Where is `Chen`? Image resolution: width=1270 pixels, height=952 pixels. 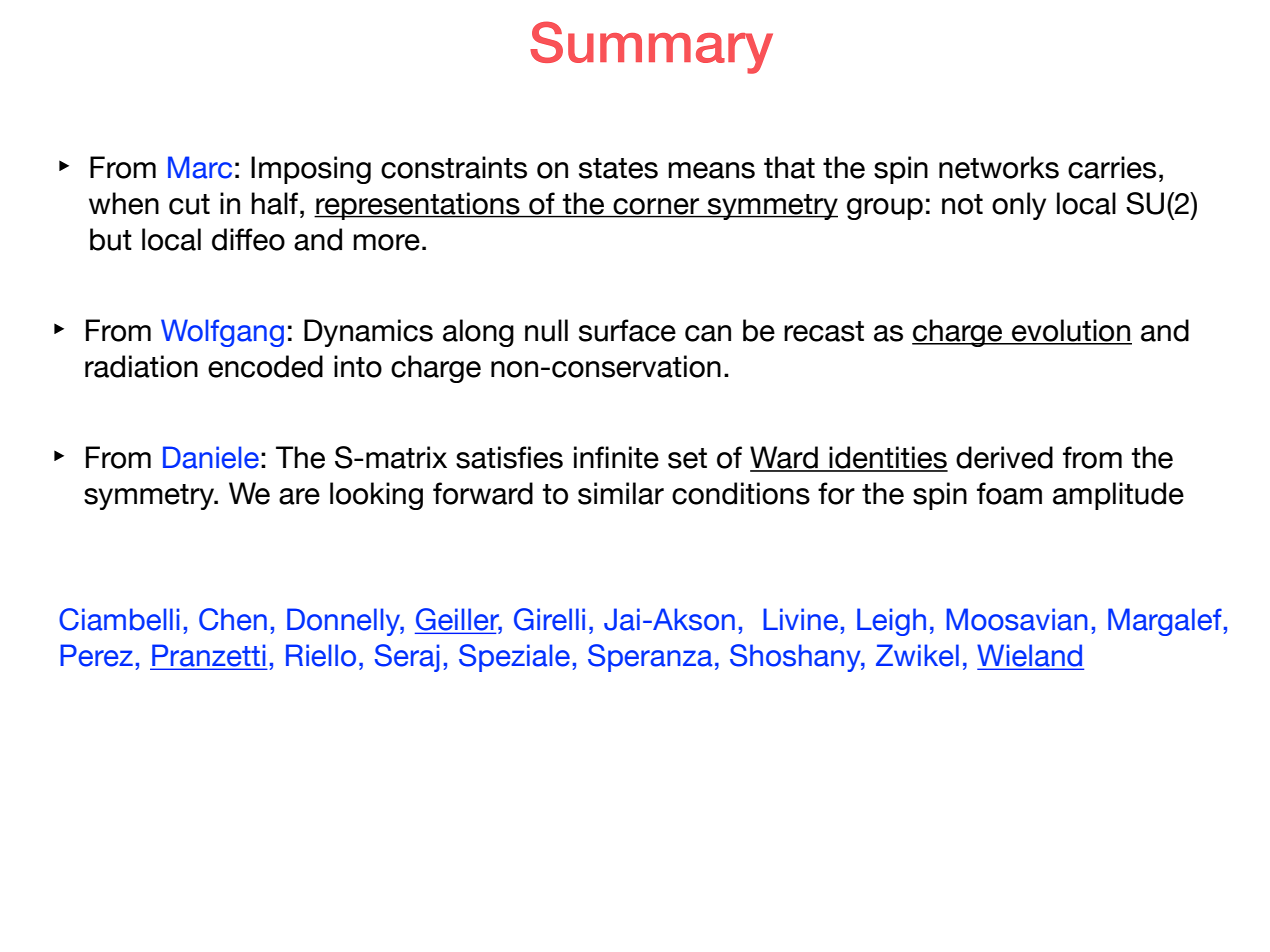
Chen is located at coordinates (233, 619).
